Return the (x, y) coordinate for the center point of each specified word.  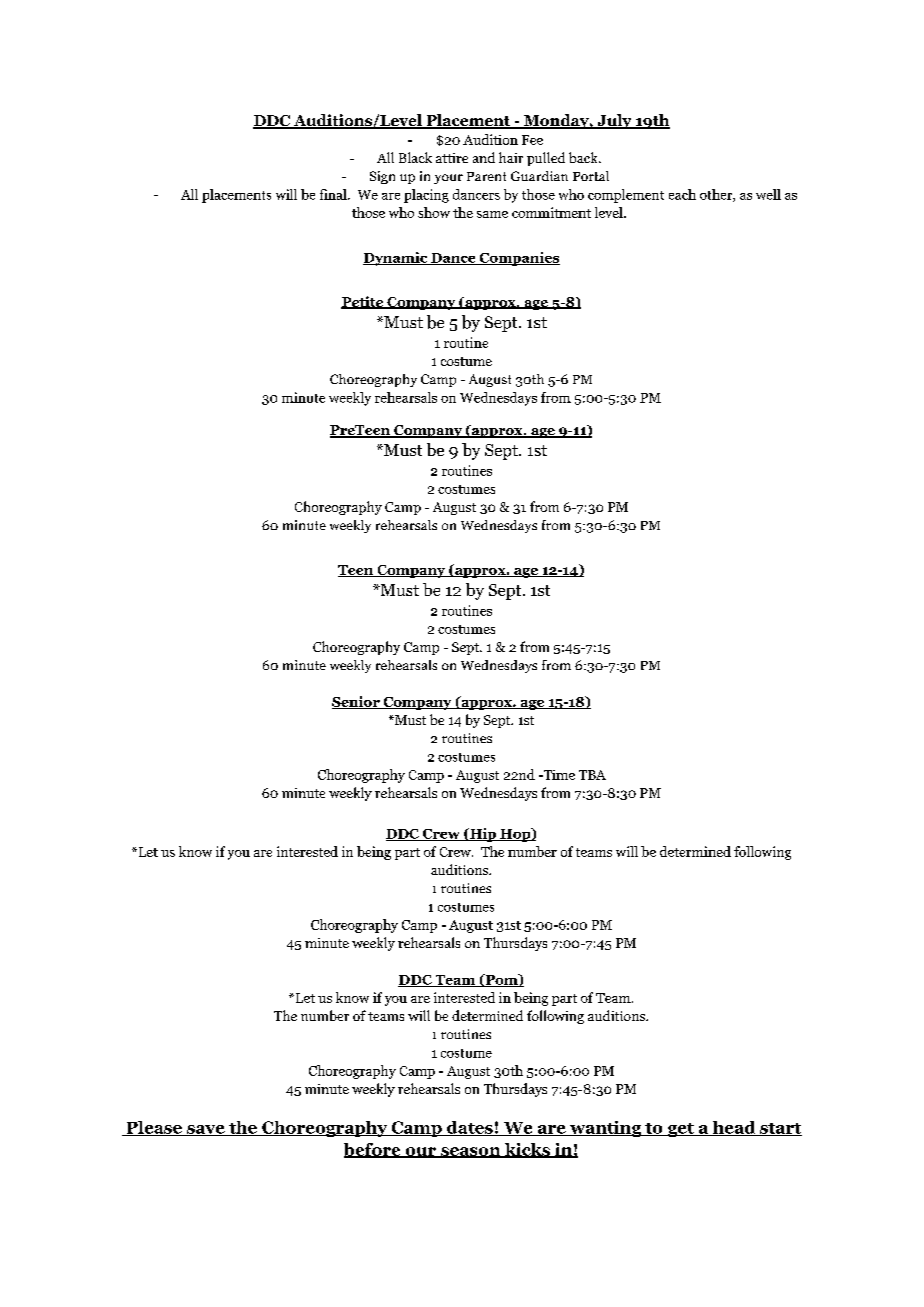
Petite (363, 302)
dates (470, 1128)
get (680, 1130)
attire (452, 158)
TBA (592, 775)
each (682, 194)
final (334, 194)
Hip (483, 835)
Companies (518, 259)
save (206, 1130)
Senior (357, 702)
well (768, 194)
